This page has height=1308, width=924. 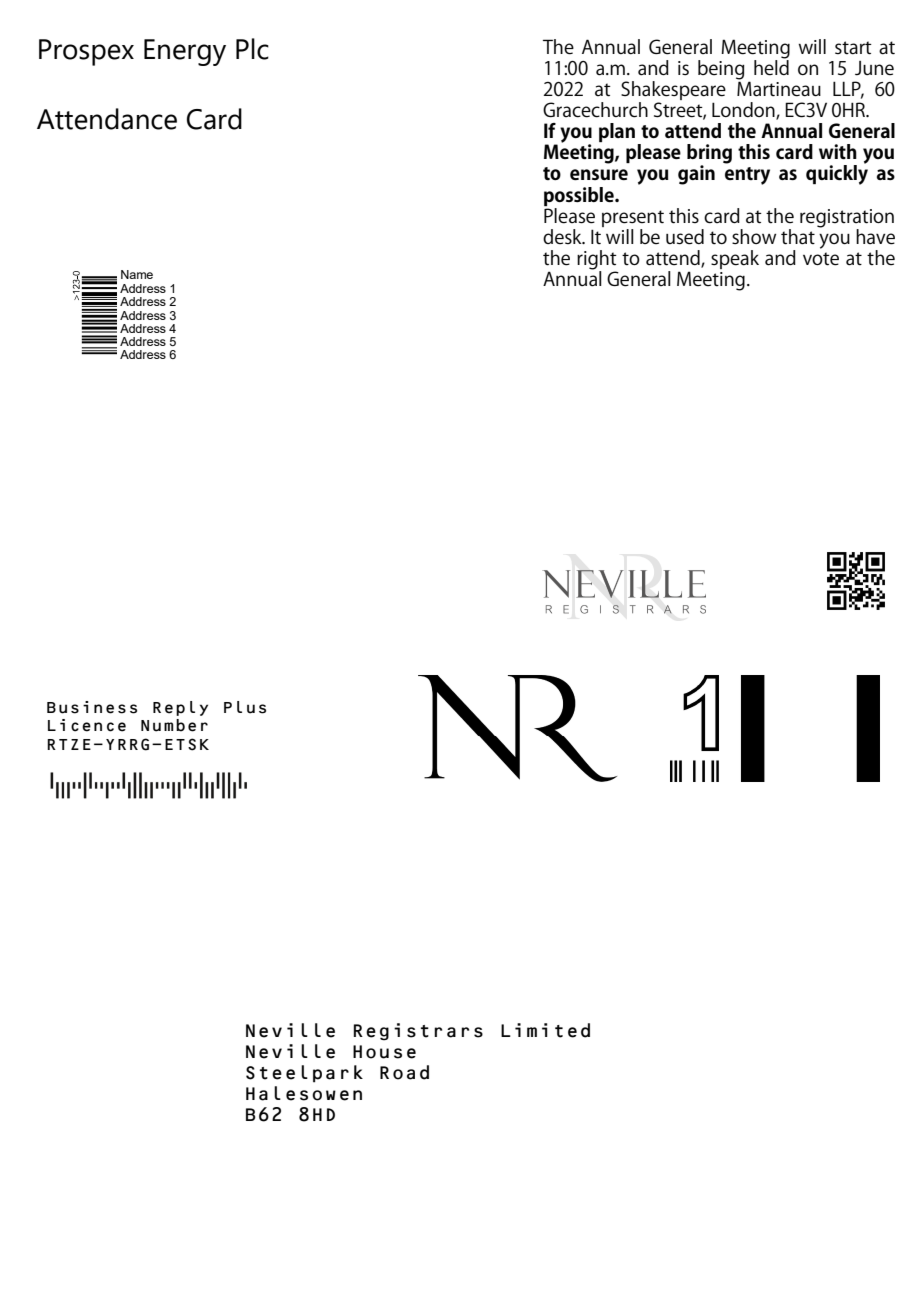 I want to click on Plus, so click(x=245, y=707).
